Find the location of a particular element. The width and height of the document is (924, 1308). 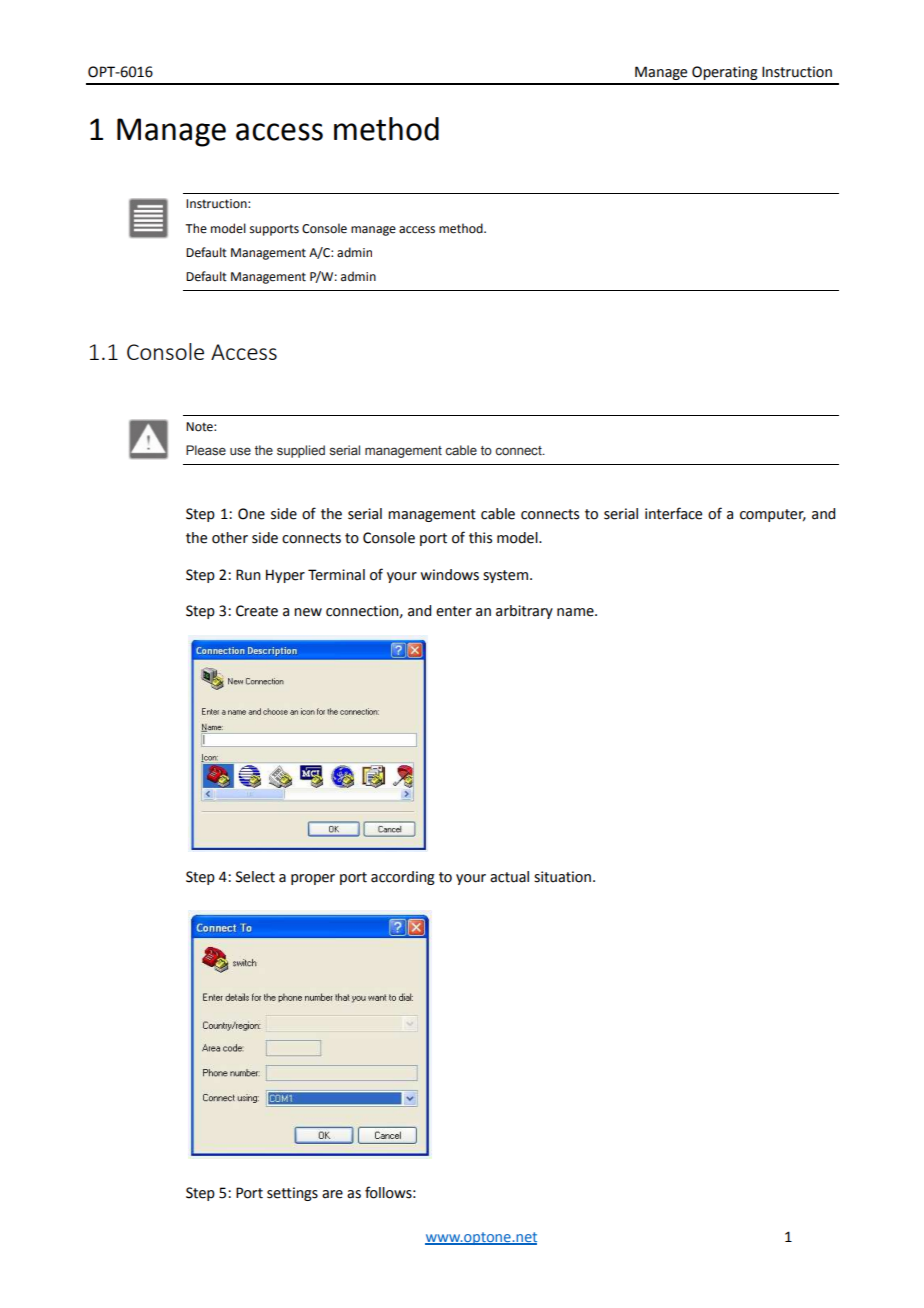

use is located at coordinates (240, 451).
